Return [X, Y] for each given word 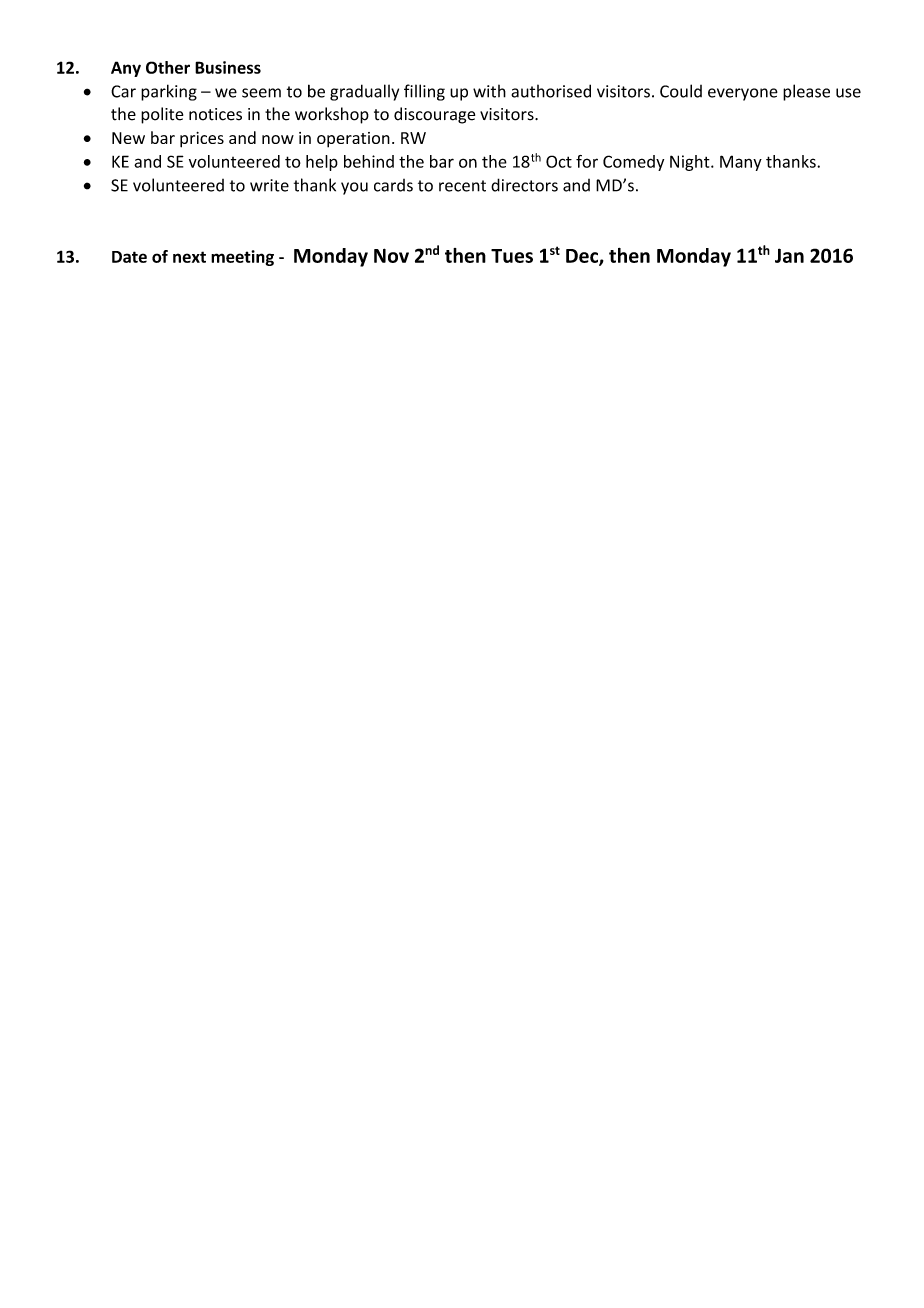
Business [228, 67]
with [489, 91]
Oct [559, 161]
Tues [512, 256]
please [806, 92]
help [322, 163]
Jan [789, 255]
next [189, 257]
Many [741, 163]
